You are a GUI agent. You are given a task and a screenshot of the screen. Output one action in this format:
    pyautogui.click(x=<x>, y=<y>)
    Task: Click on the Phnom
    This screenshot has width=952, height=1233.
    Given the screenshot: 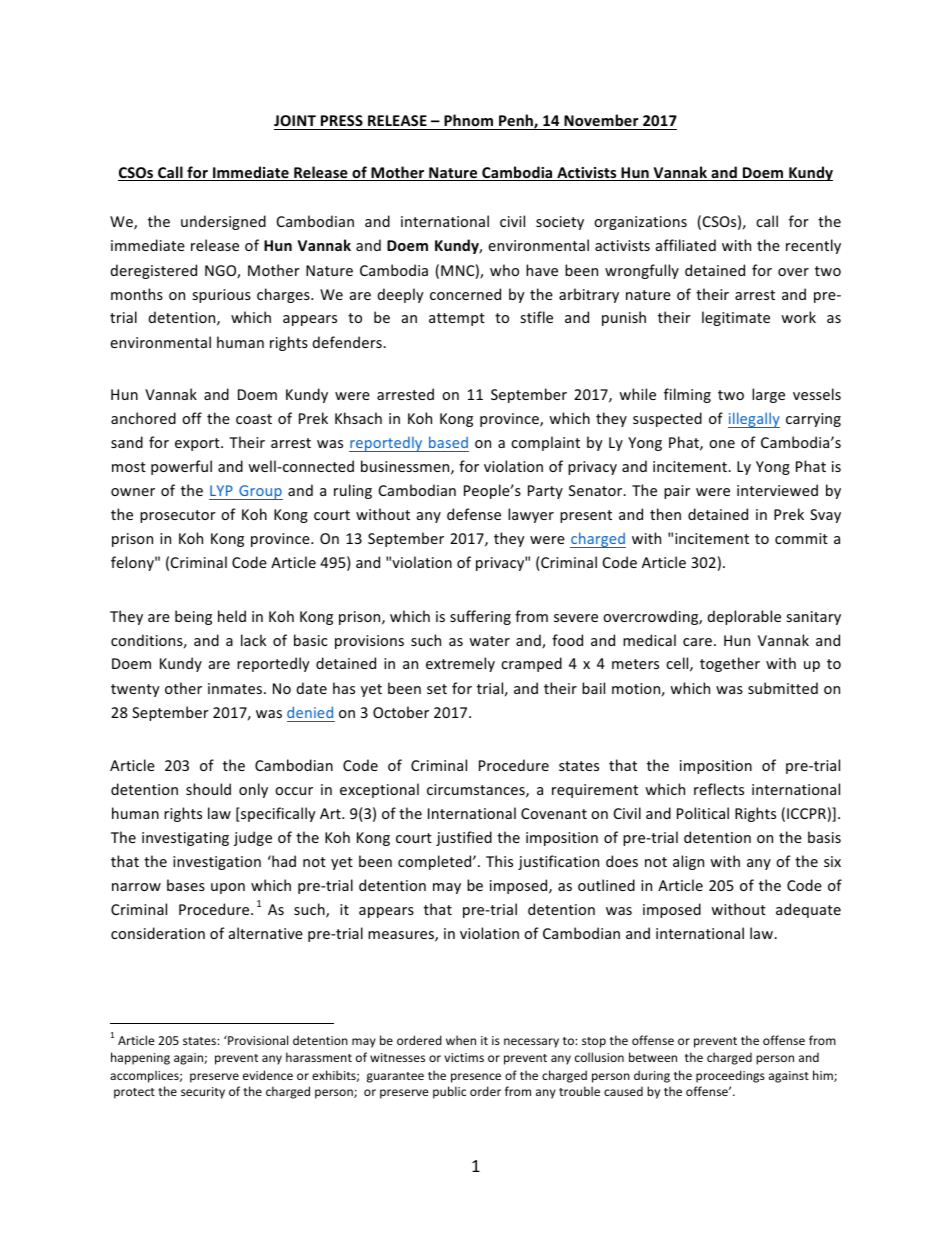 What is the action you would take?
    pyautogui.click(x=468, y=120)
